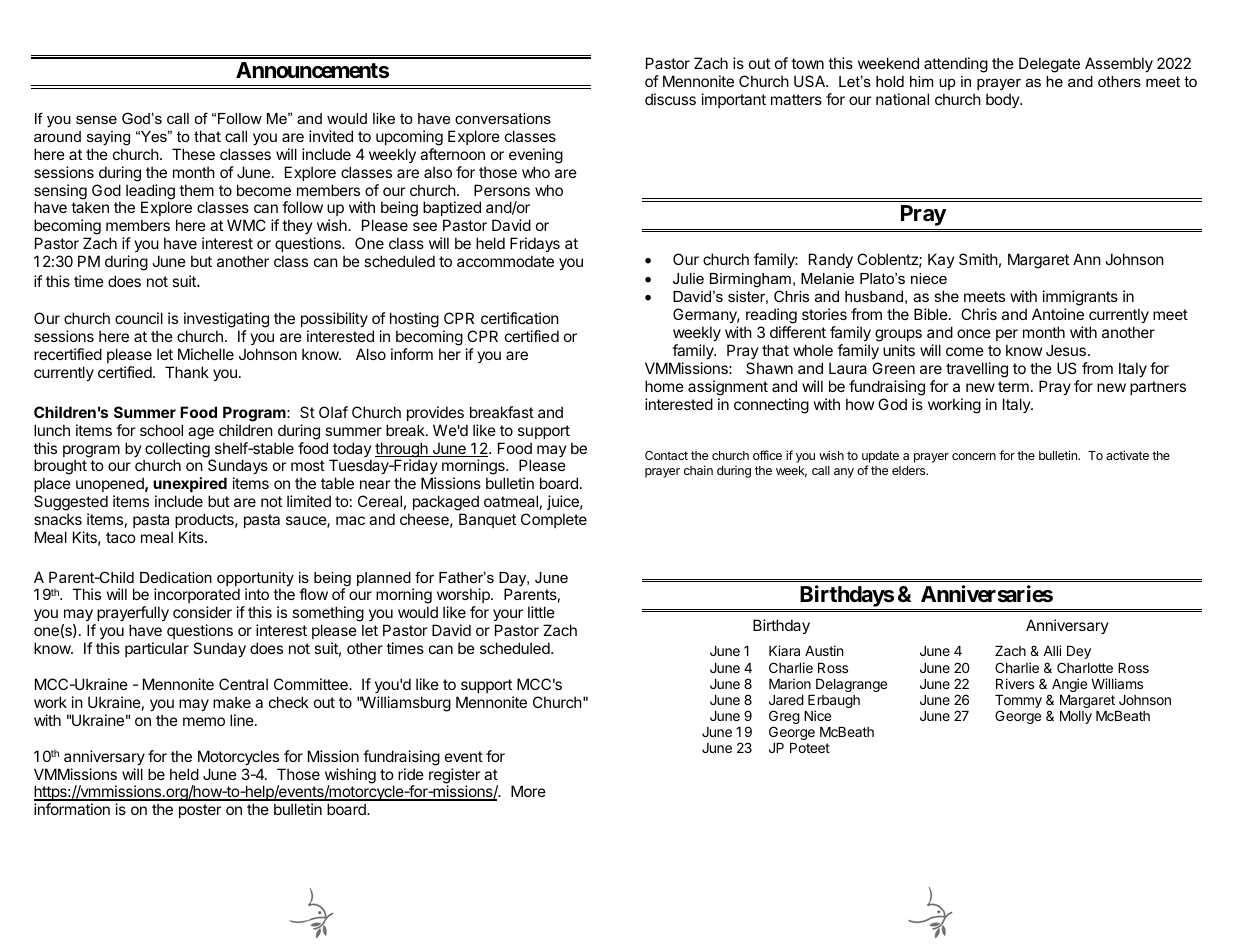 This document has height=952, width=1233. I want to click on term, so click(1013, 386).
